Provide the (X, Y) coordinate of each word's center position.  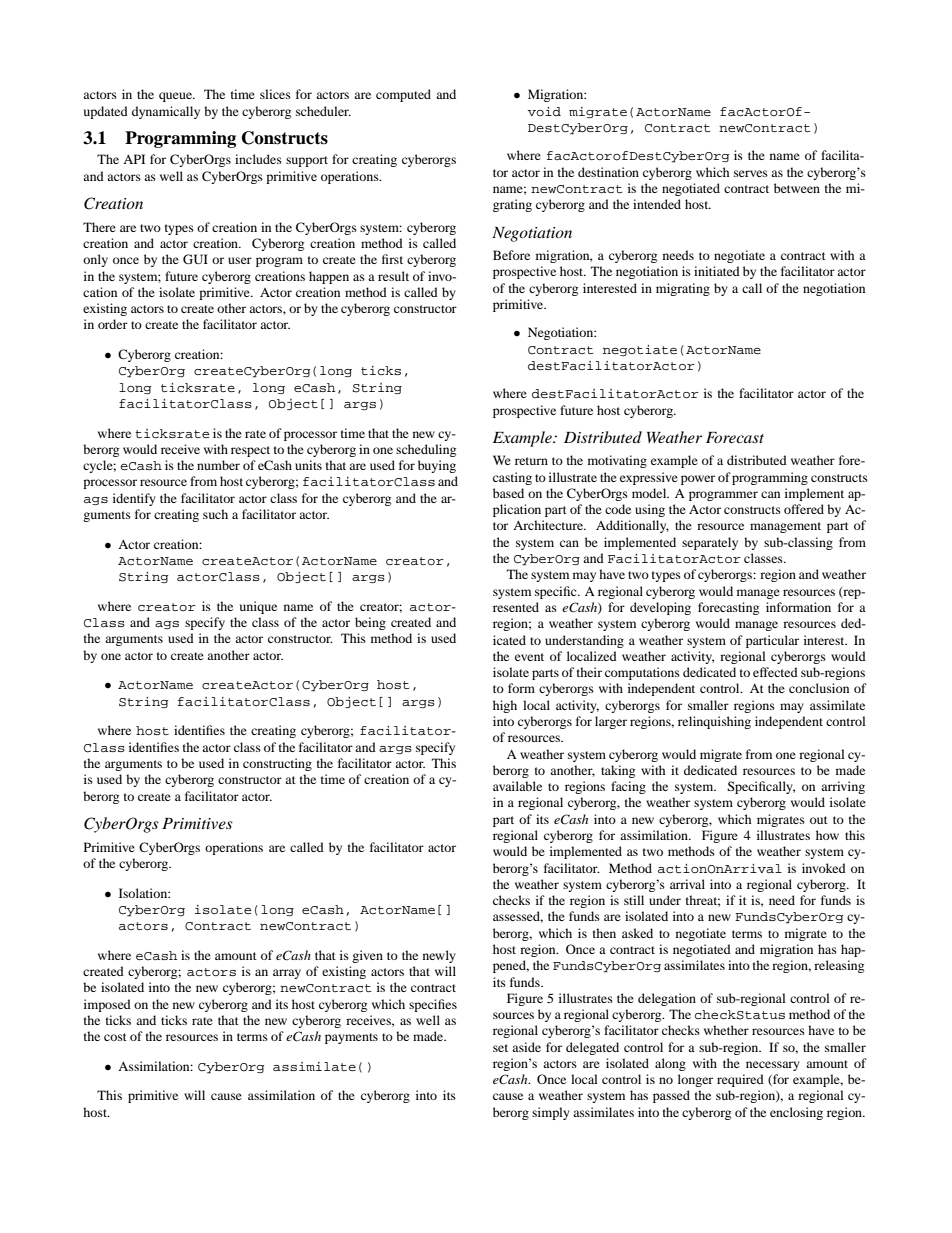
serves (751, 173)
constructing (277, 764)
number (218, 465)
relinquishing (714, 722)
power (698, 480)
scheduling (426, 450)
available (517, 786)
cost (115, 1037)
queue (177, 97)
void (544, 111)
